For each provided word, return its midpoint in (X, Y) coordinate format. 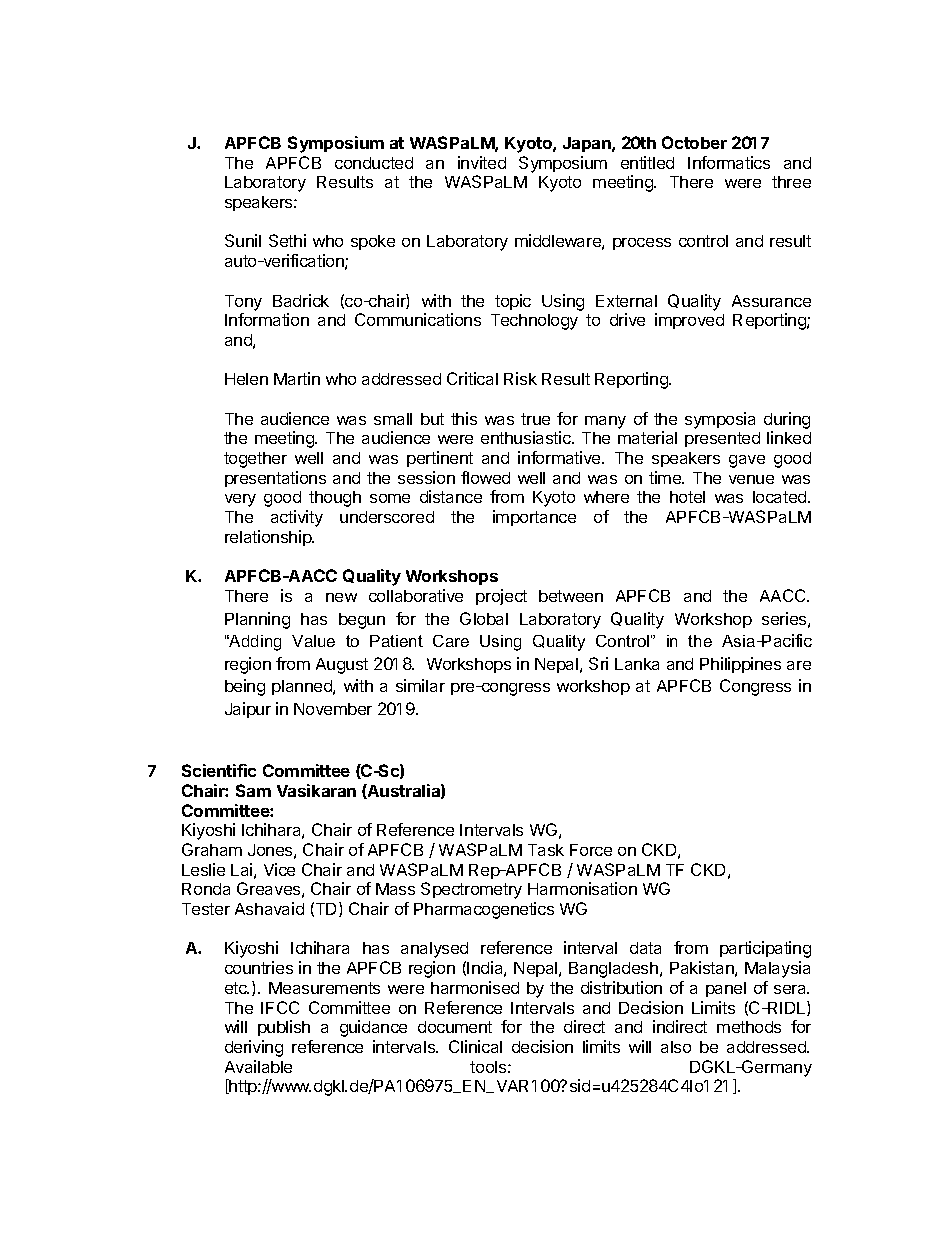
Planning (257, 620)
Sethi (287, 240)
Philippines (740, 665)
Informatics (729, 162)
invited (482, 162)
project (501, 597)
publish (284, 1028)
